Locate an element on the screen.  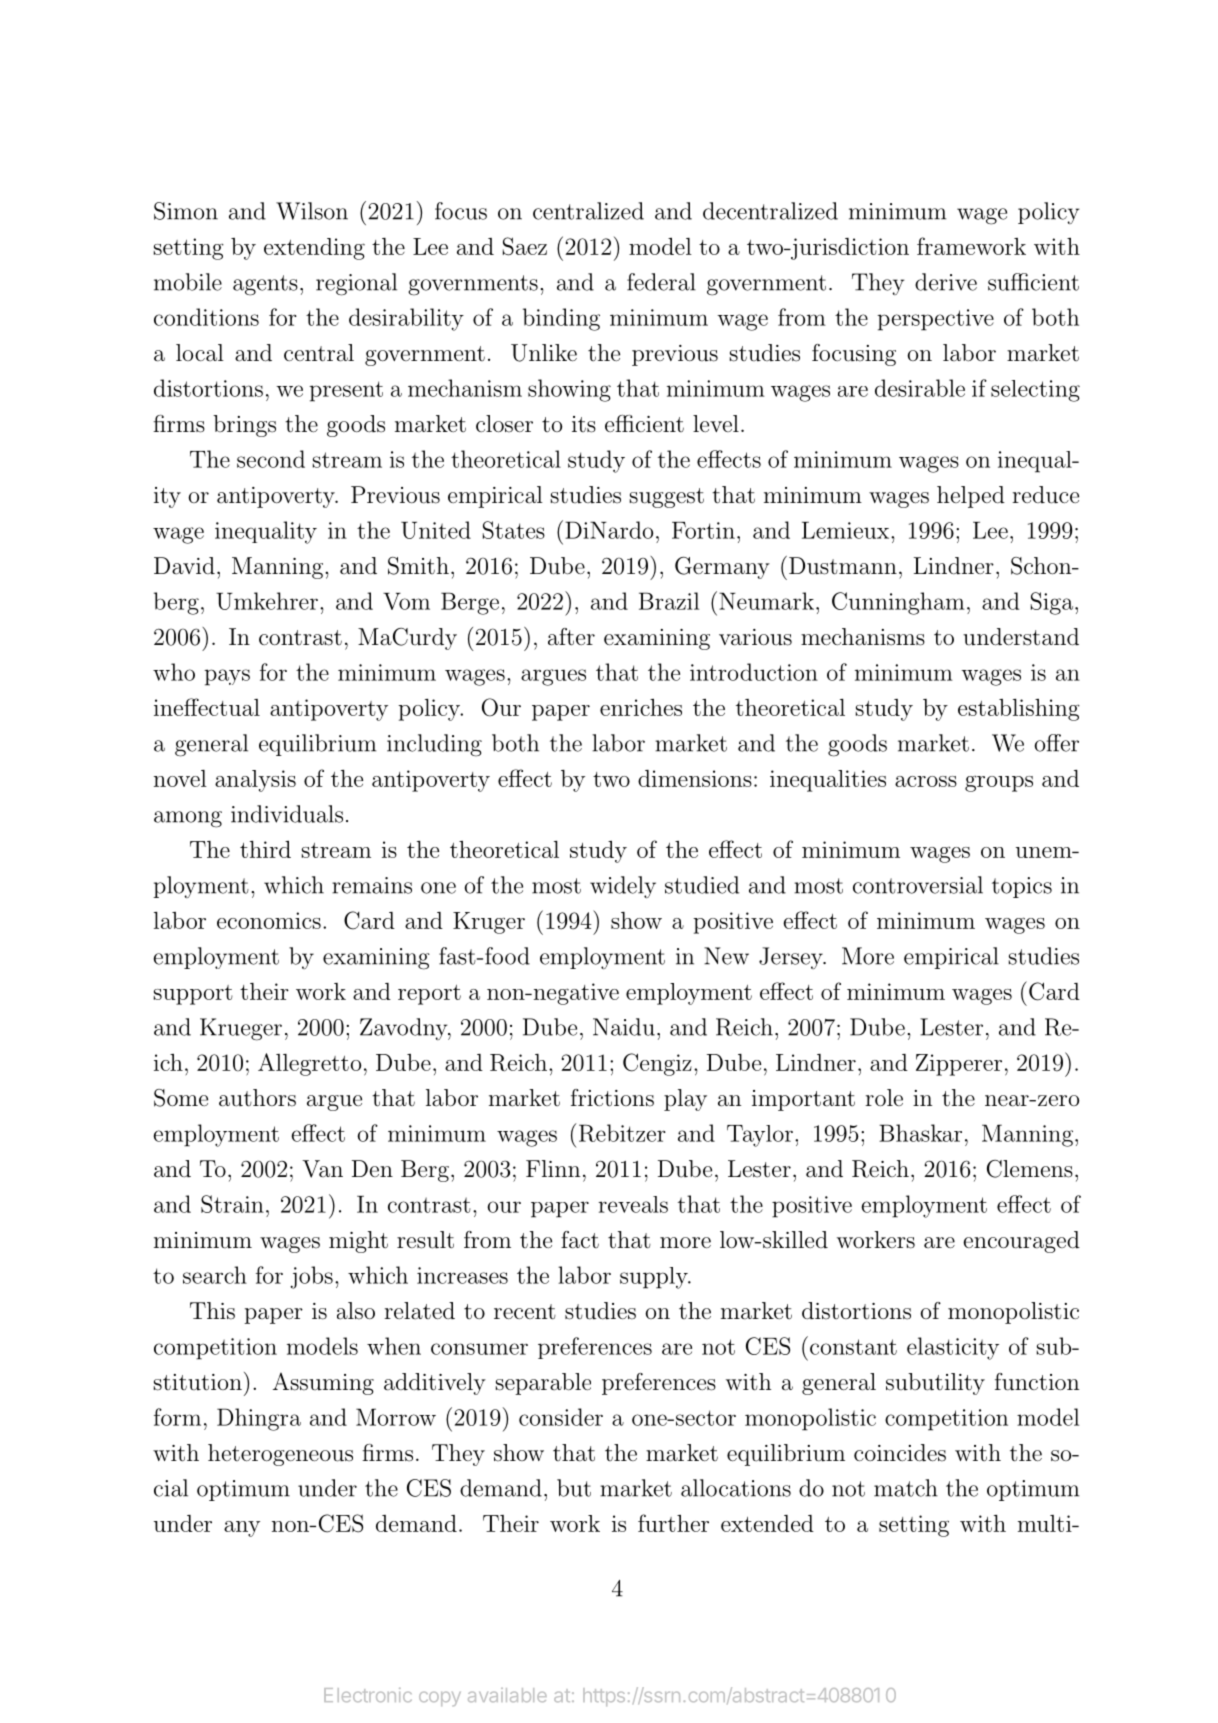
federal is located at coordinates (661, 282).
